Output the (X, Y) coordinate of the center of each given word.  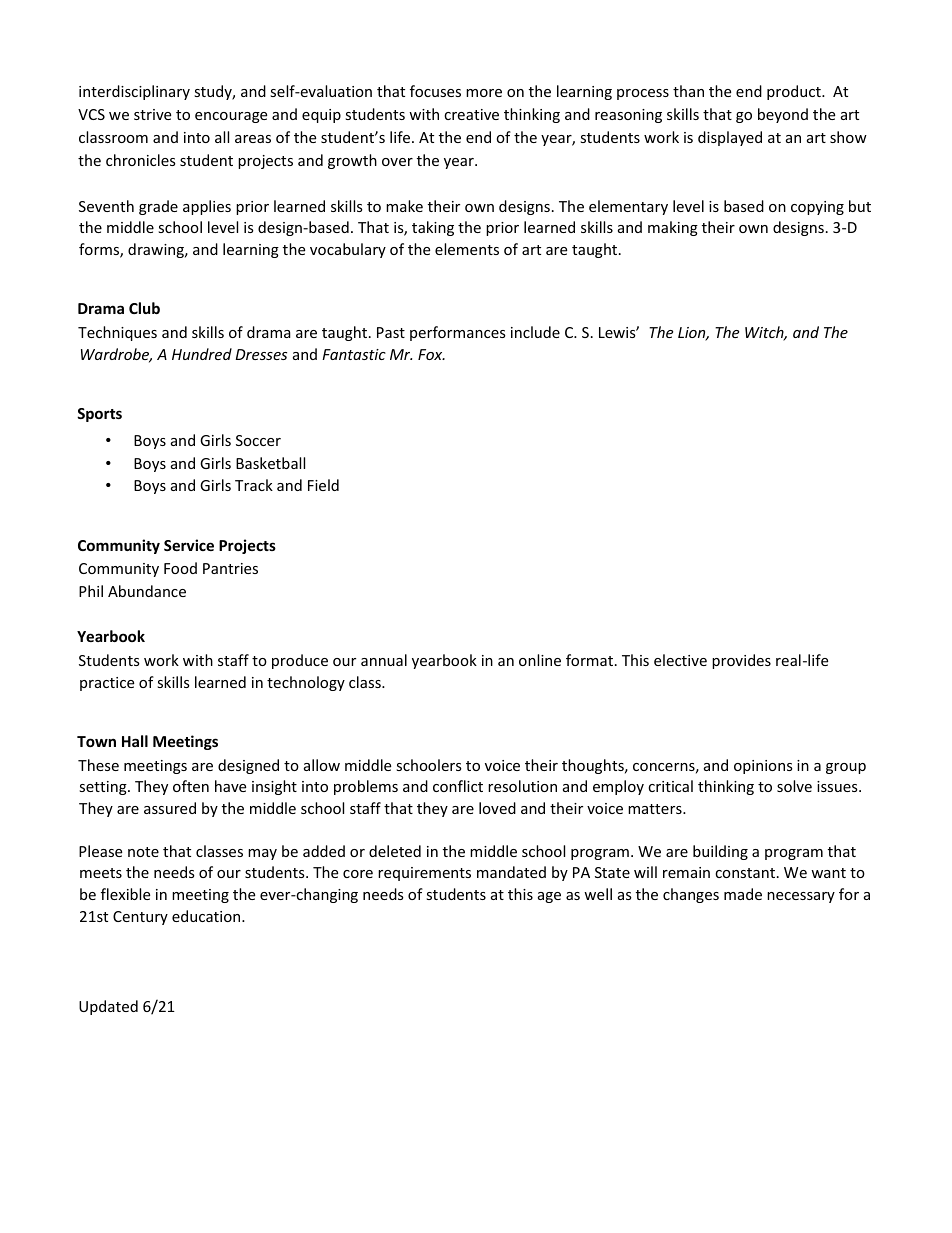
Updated (108, 1007)
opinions (763, 767)
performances (458, 333)
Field (323, 485)
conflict (458, 786)
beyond (783, 115)
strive (152, 114)
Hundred (202, 354)
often (191, 786)
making (673, 228)
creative (471, 114)
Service (189, 545)
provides (741, 661)
